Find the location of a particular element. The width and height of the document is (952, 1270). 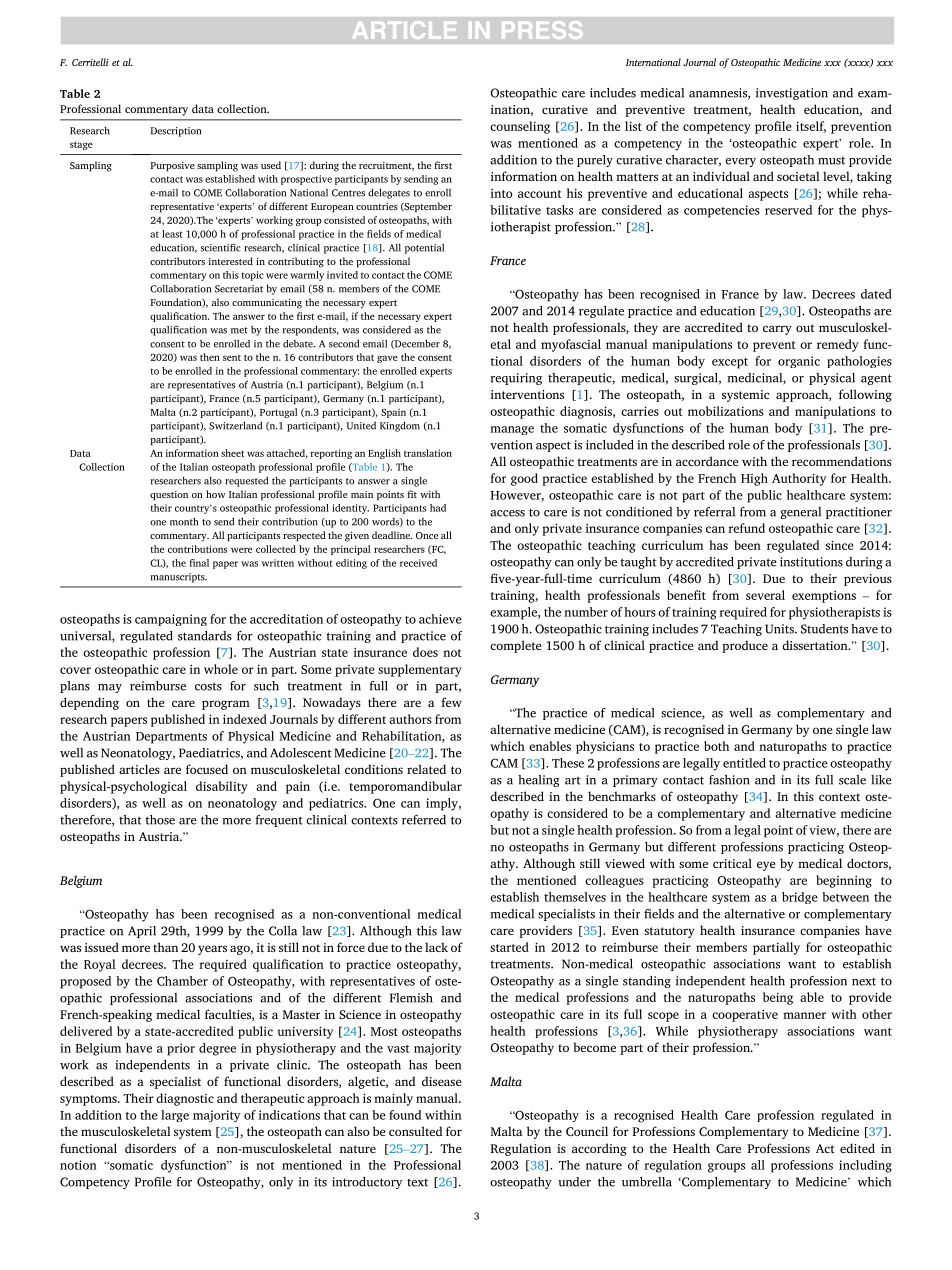

itself is located at coordinates (811, 127).
